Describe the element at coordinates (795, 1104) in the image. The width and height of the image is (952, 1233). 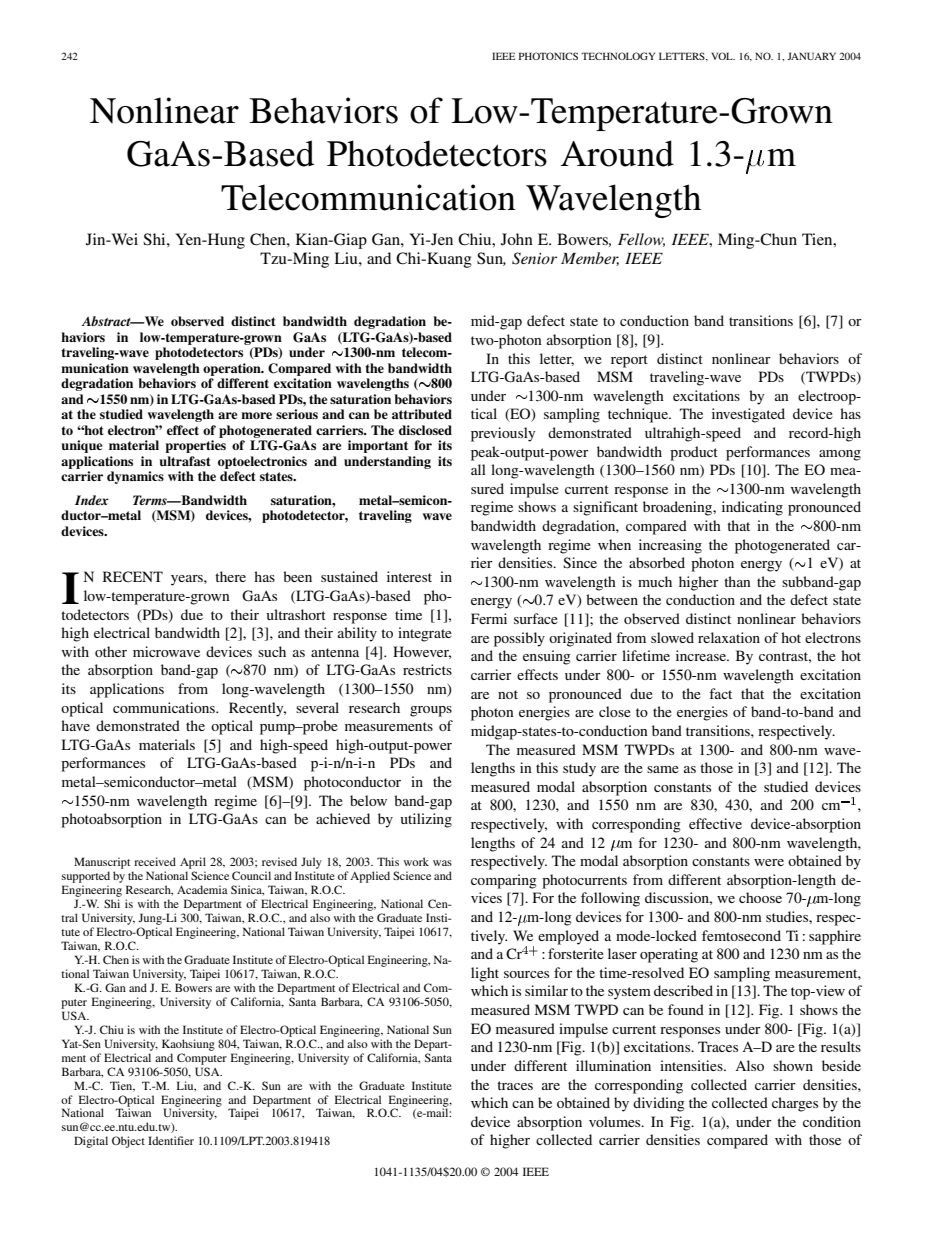
I see `charges` at that location.
